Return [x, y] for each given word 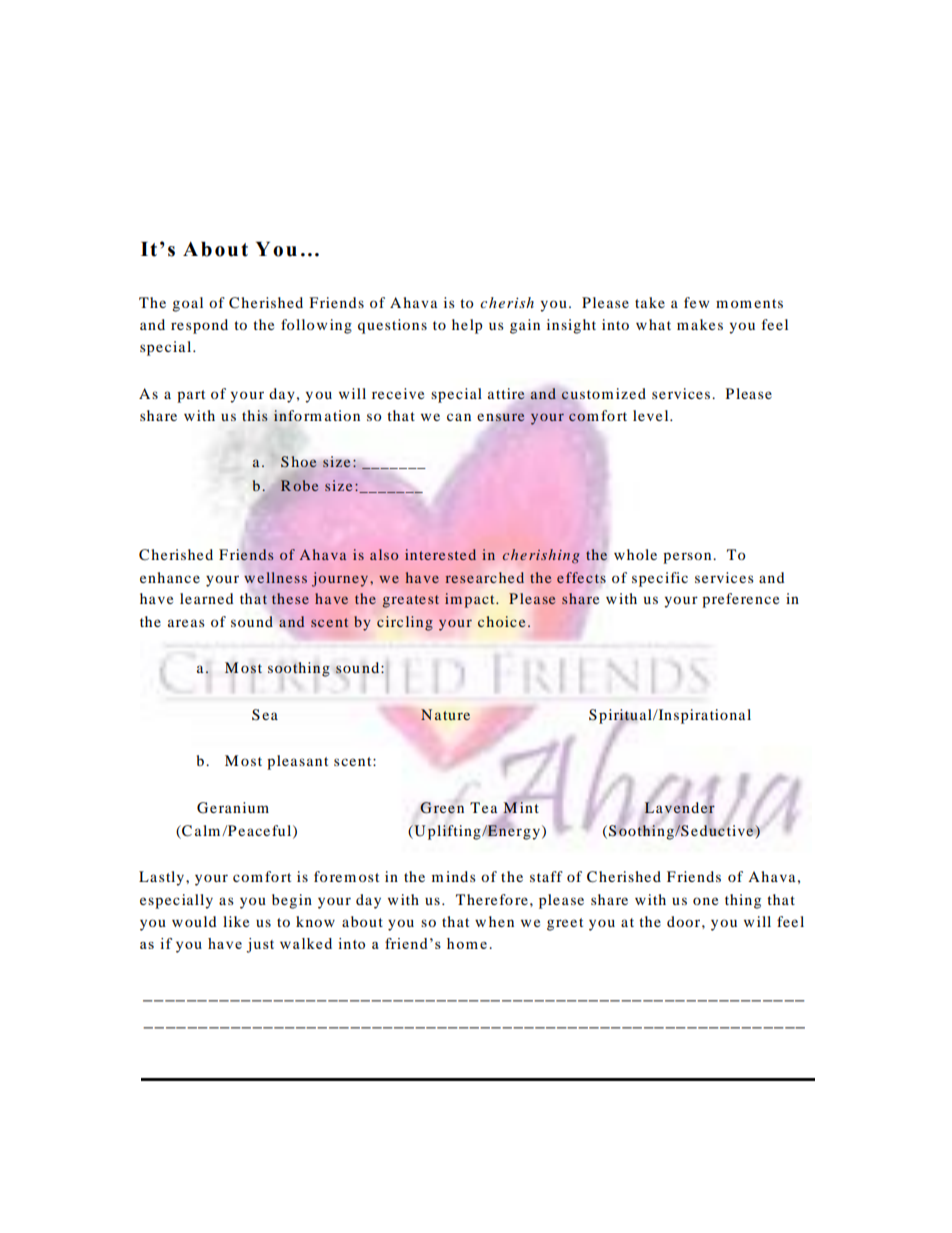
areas [186, 623]
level [652, 415]
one [705, 901]
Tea [483, 807]
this [255, 415]
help [467, 326]
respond [199, 326]
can [459, 417]
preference [740, 600]
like [236, 921]
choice [501, 621]
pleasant [297, 762]
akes [707, 324]
